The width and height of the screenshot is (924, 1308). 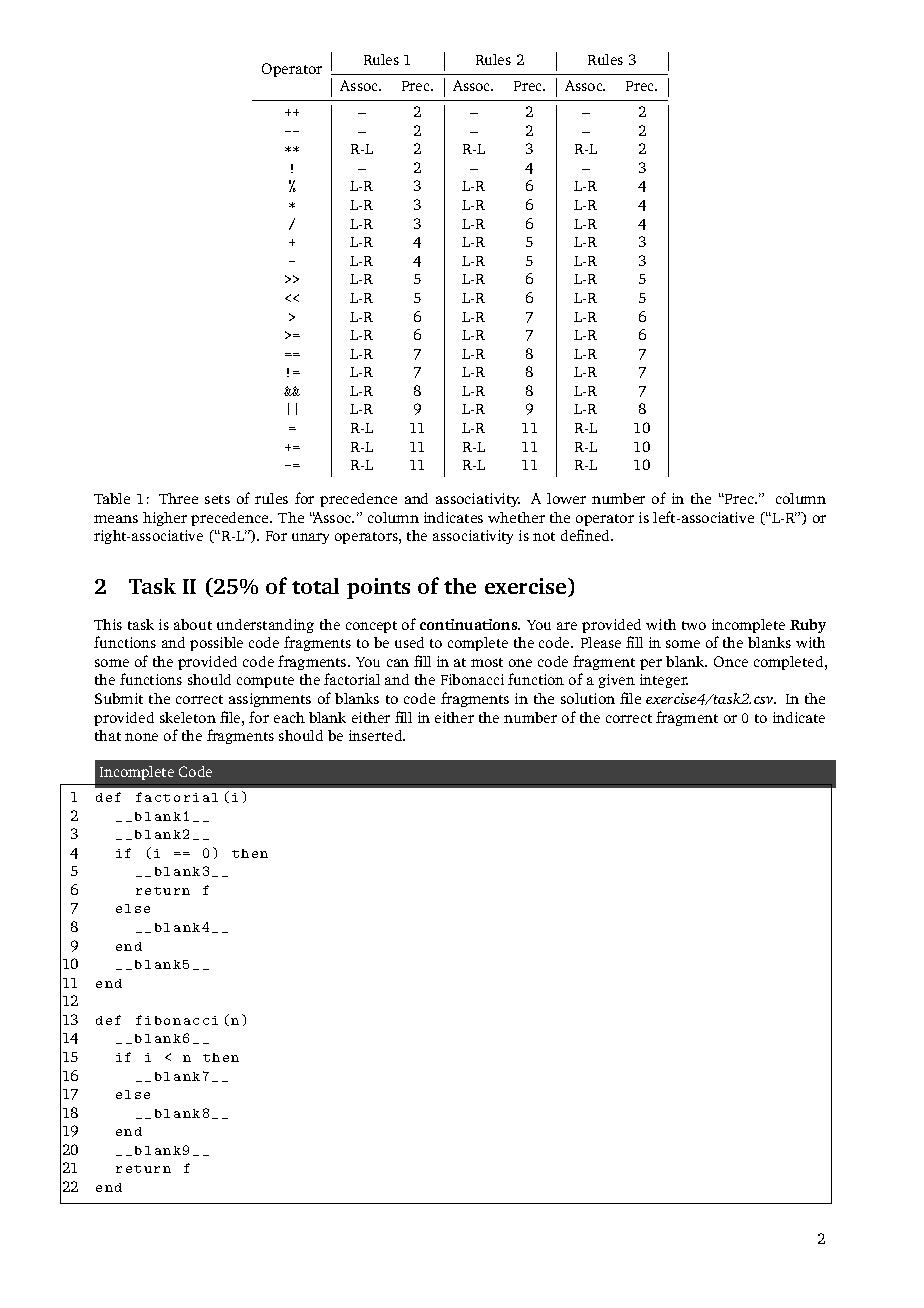 I want to click on none, so click(x=141, y=737).
